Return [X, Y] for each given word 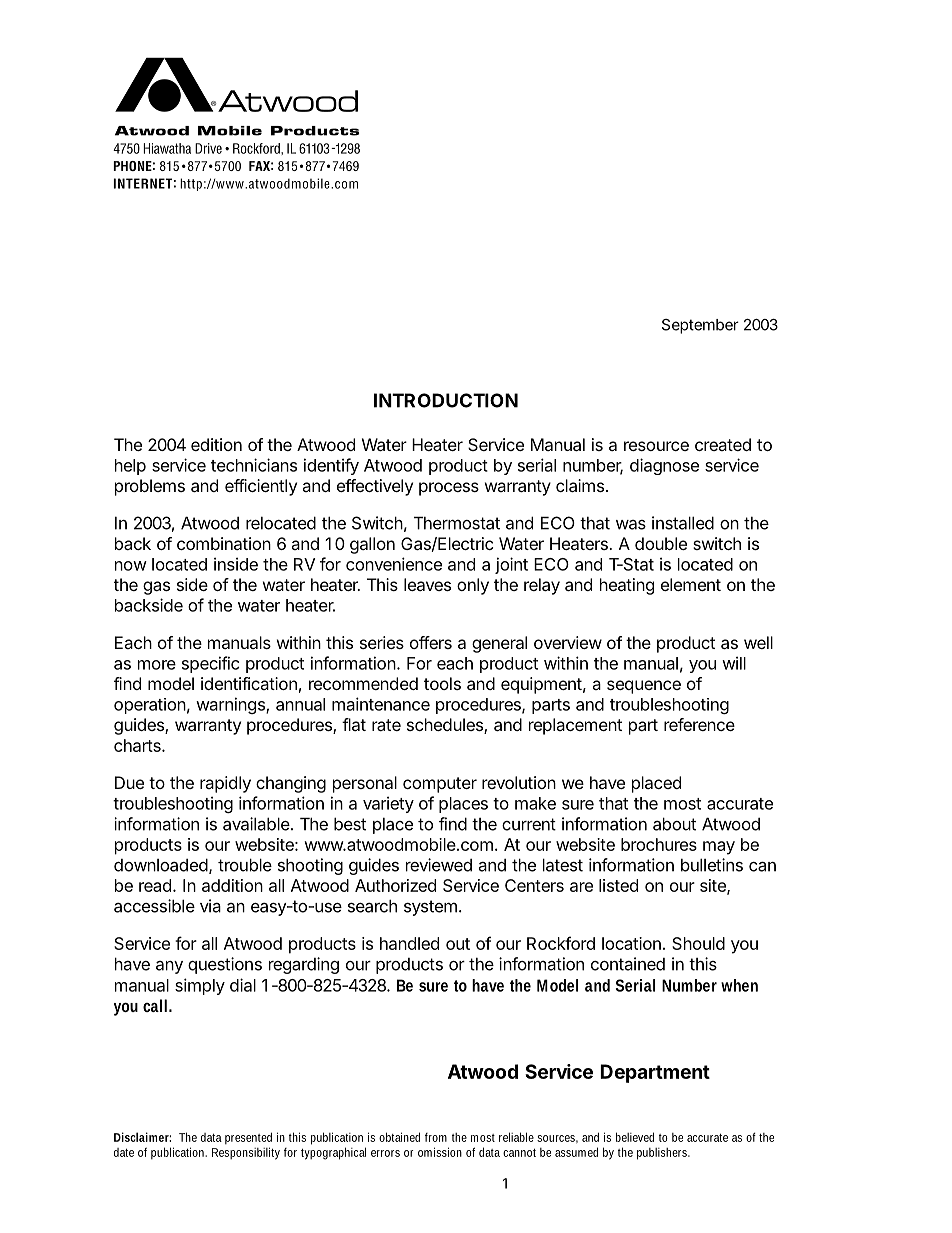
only [473, 586]
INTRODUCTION [446, 400]
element [691, 584]
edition [216, 444]
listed [618, 885]
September [700, 326]
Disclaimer [142, 1137]
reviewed [439, 865]
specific [211, 664]
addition [232, 885]
